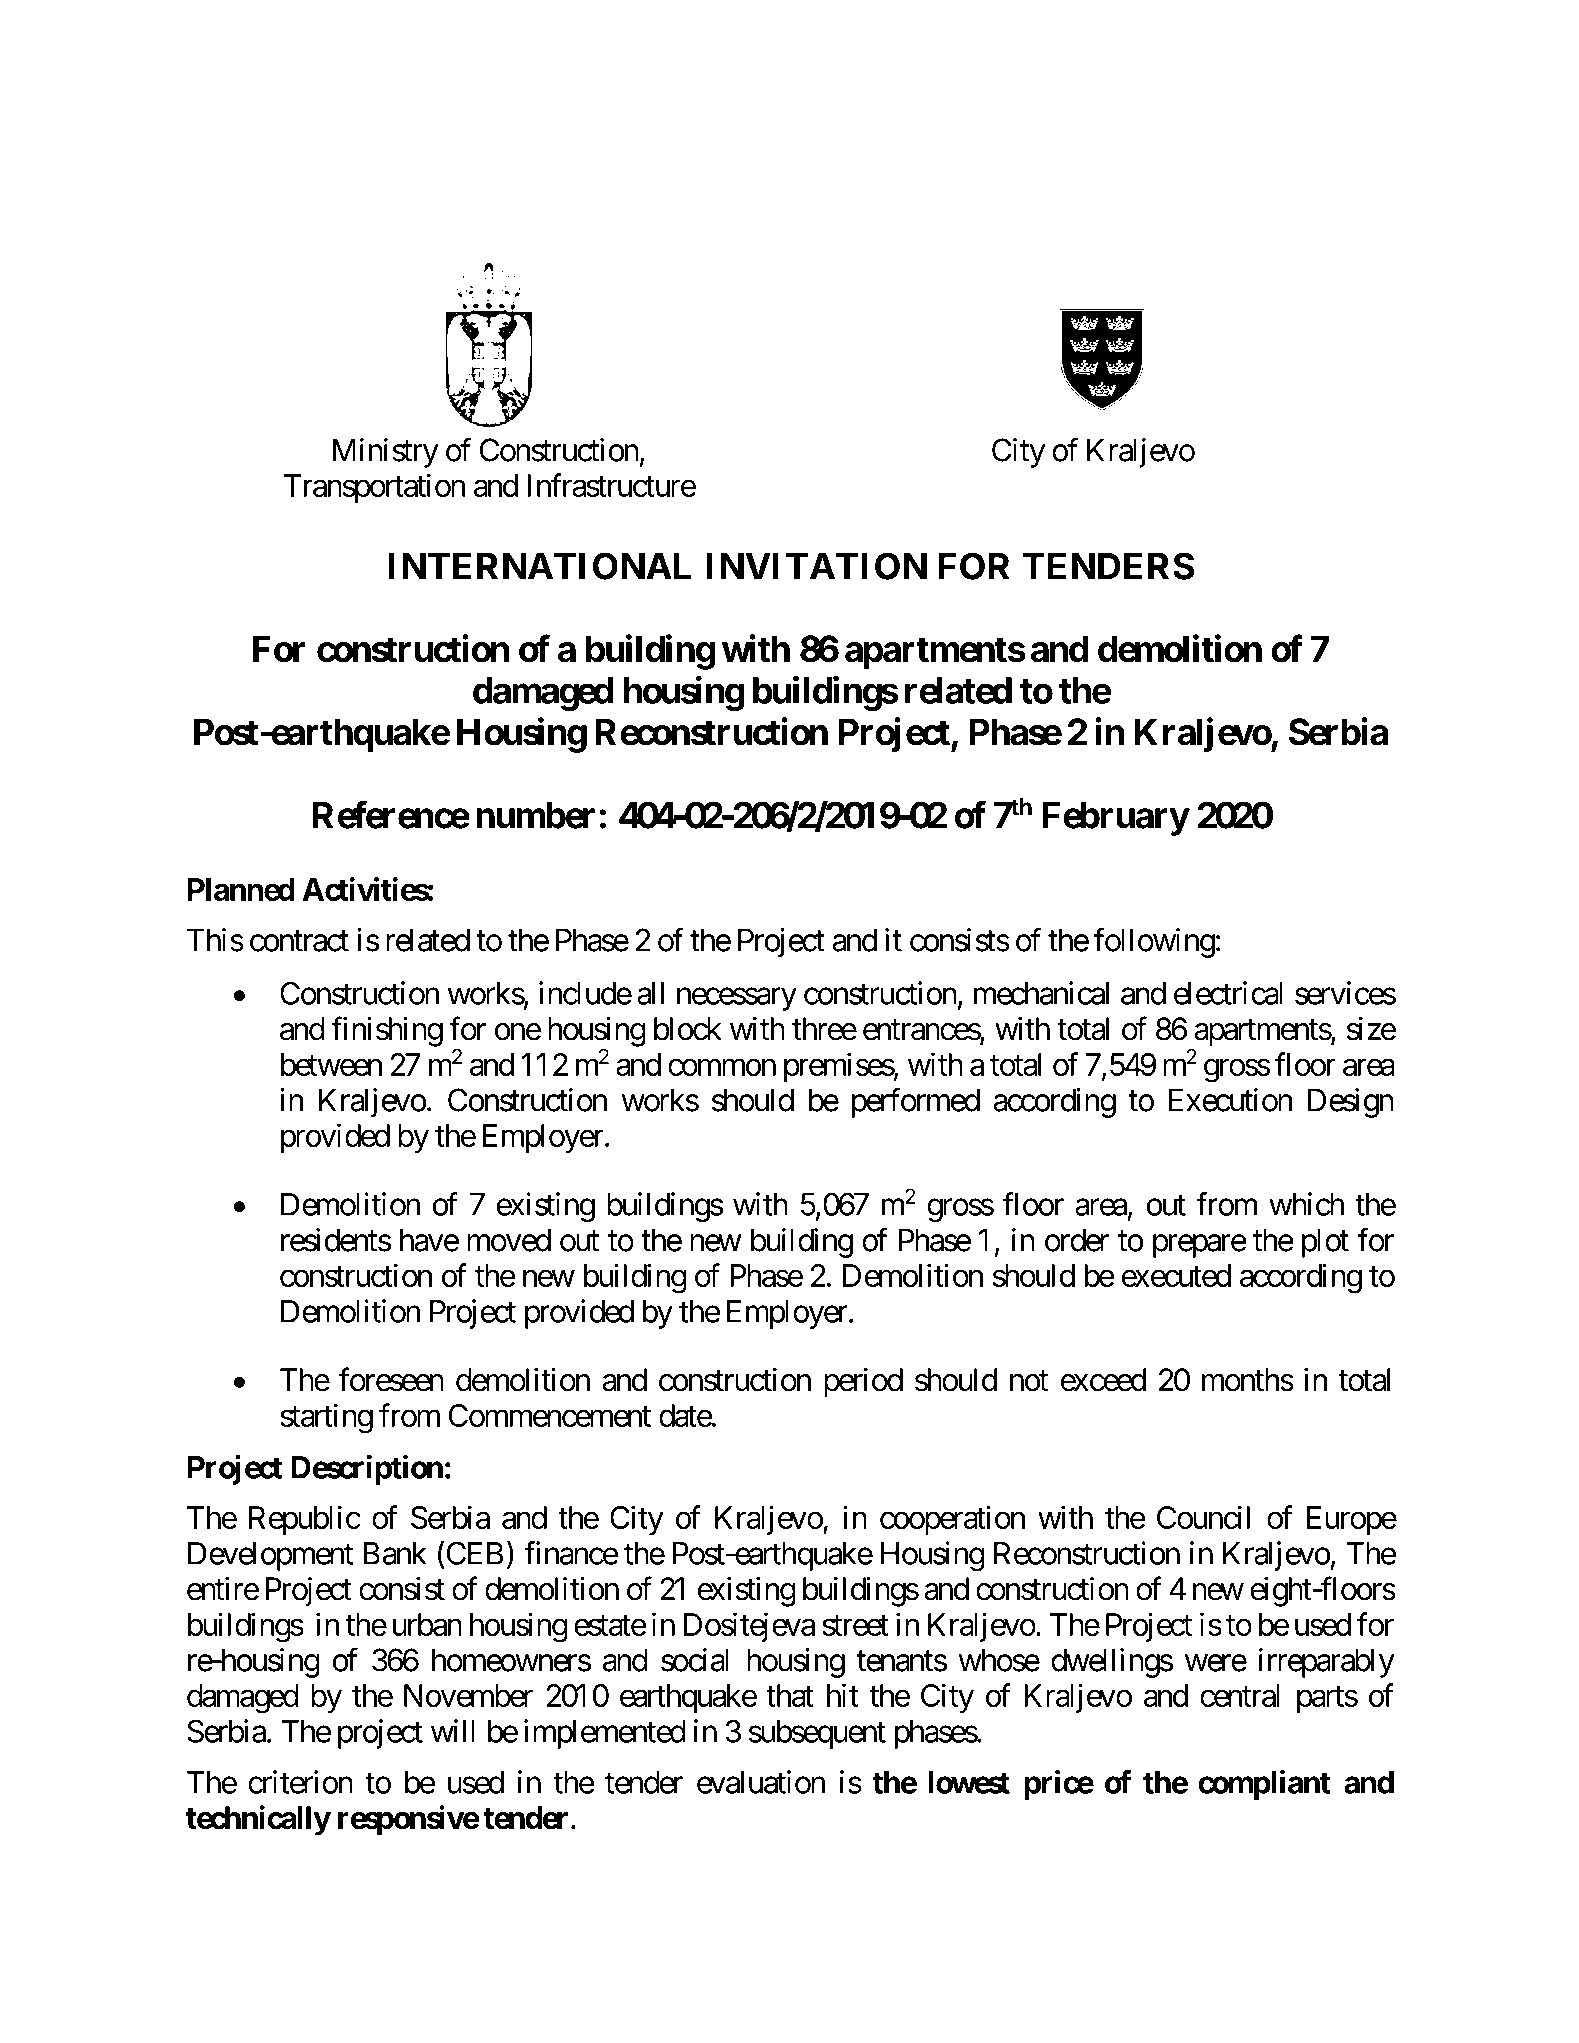 The height and width of the screenshot is (2043, 1579). I want to click on necessary, so click(737, 999).
